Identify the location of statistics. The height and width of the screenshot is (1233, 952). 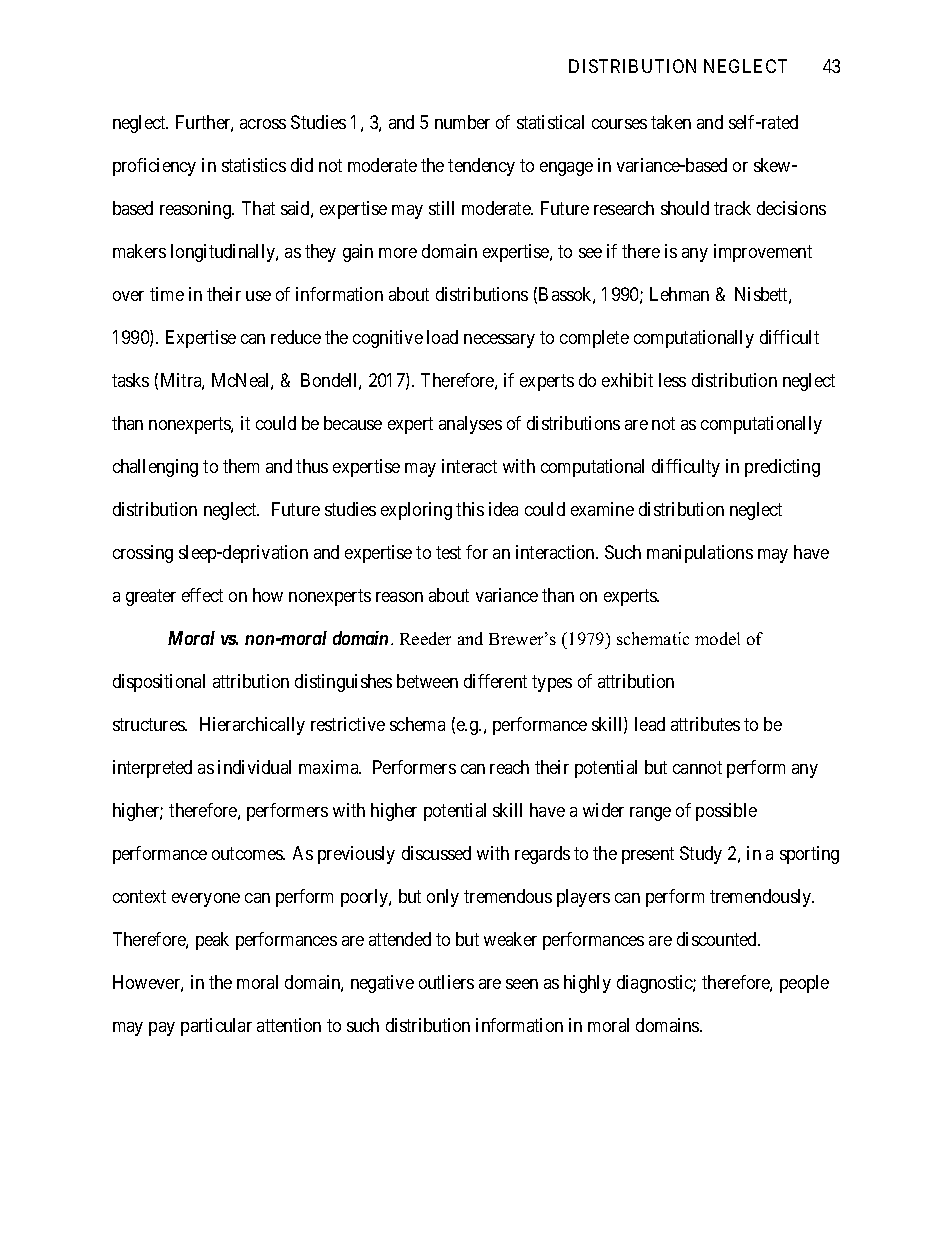
(254, 165).
